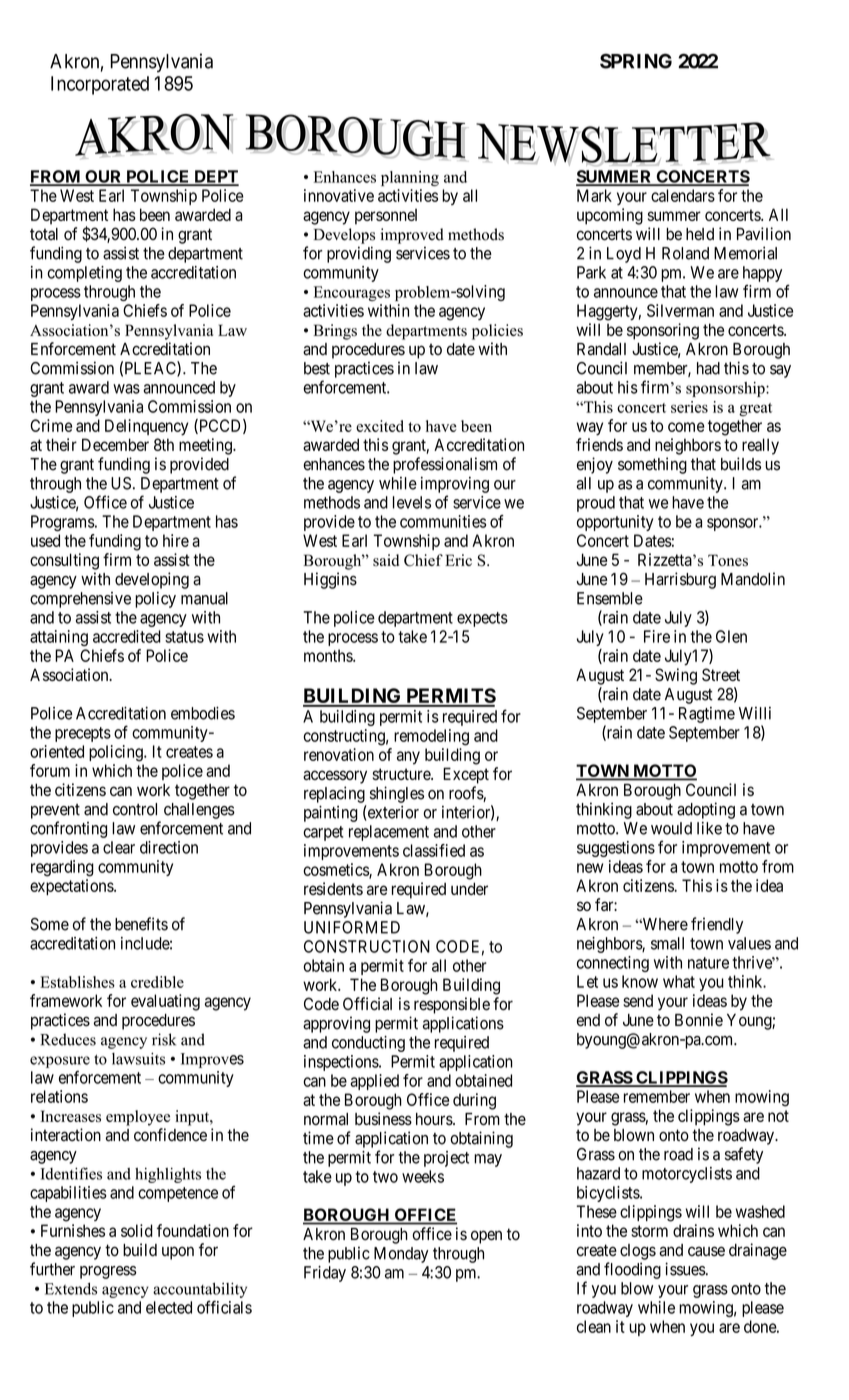 This document has height=1400, width=849. I want to click on Delinquency, so click(146, 427).
